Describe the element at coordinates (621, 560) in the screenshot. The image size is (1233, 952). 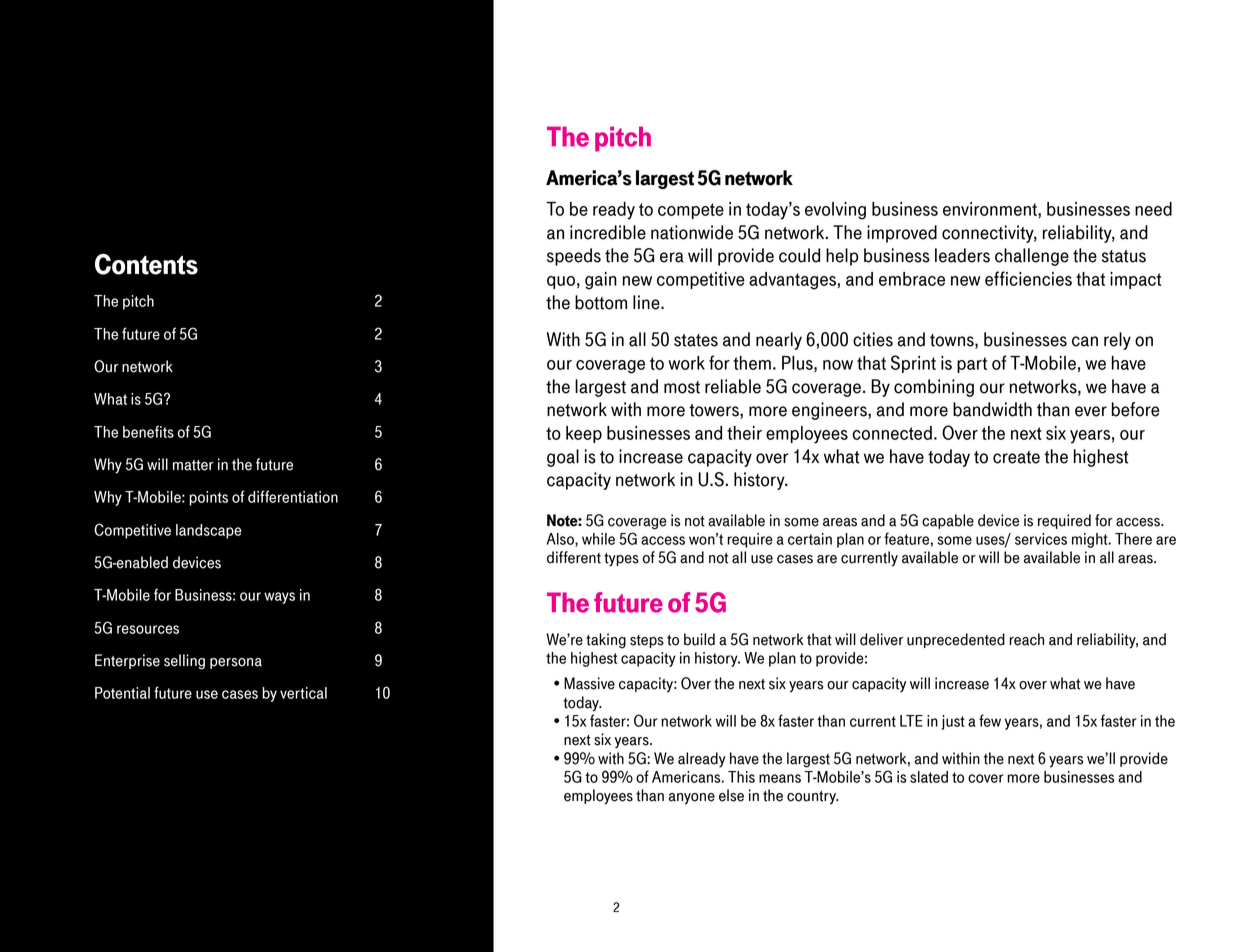
I see `types` at that location.
